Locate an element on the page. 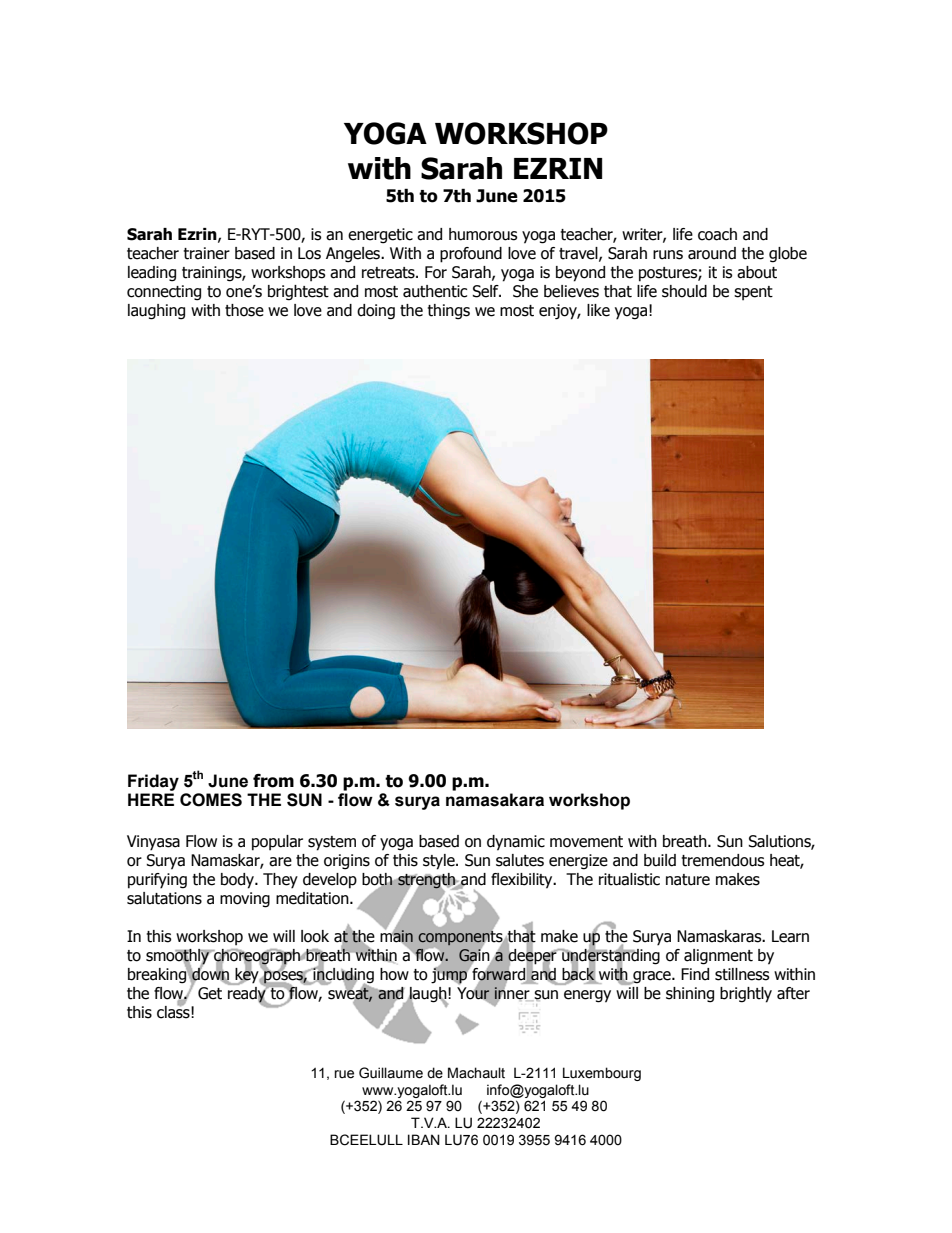 This document has height=1233, width=952. IBAN is located at coordinates (424, 1139).
